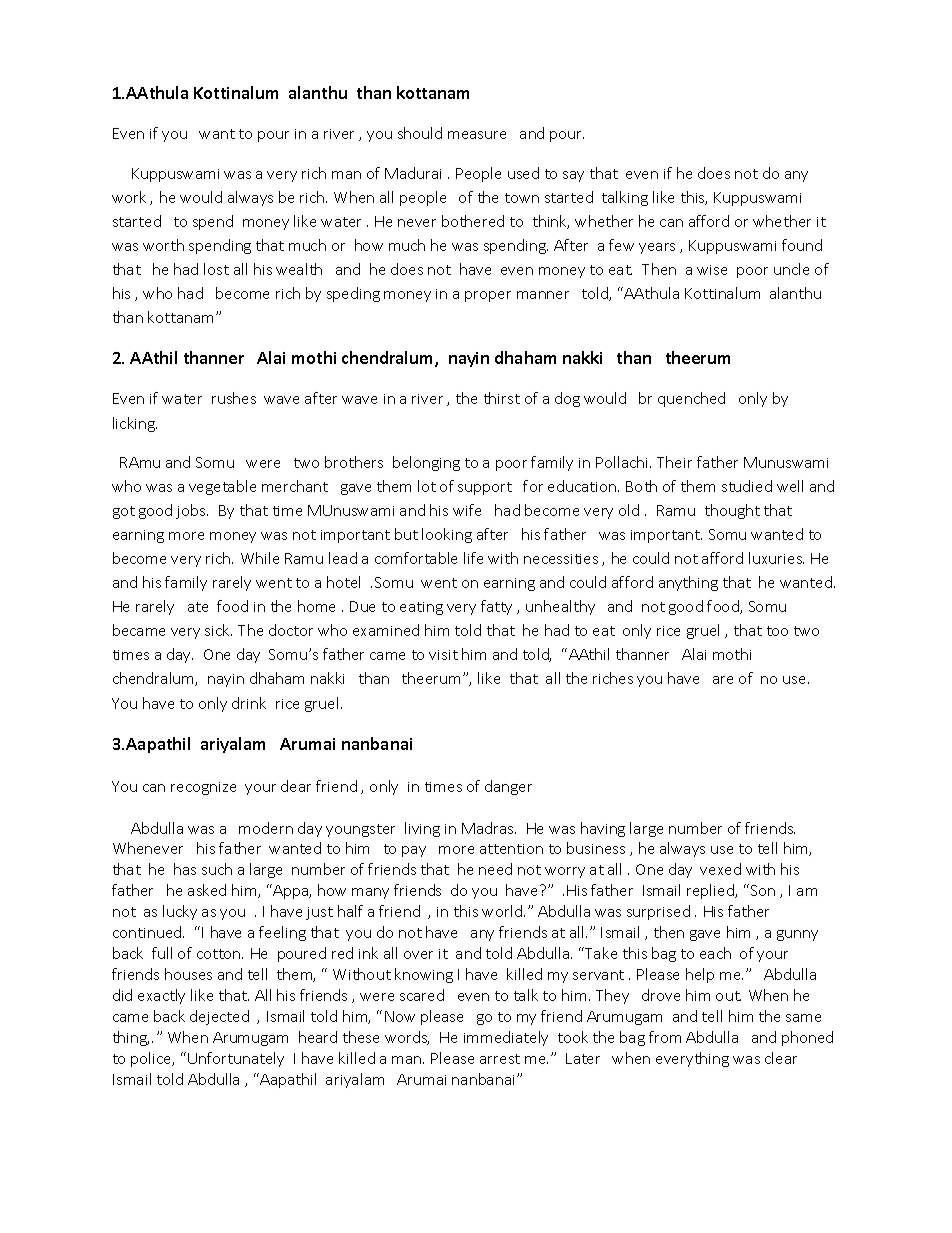 This page has height=1233, width=952. What do you see at coordinates (802, 245) in the page?
I see `found` at bounding box center [802, 245].
